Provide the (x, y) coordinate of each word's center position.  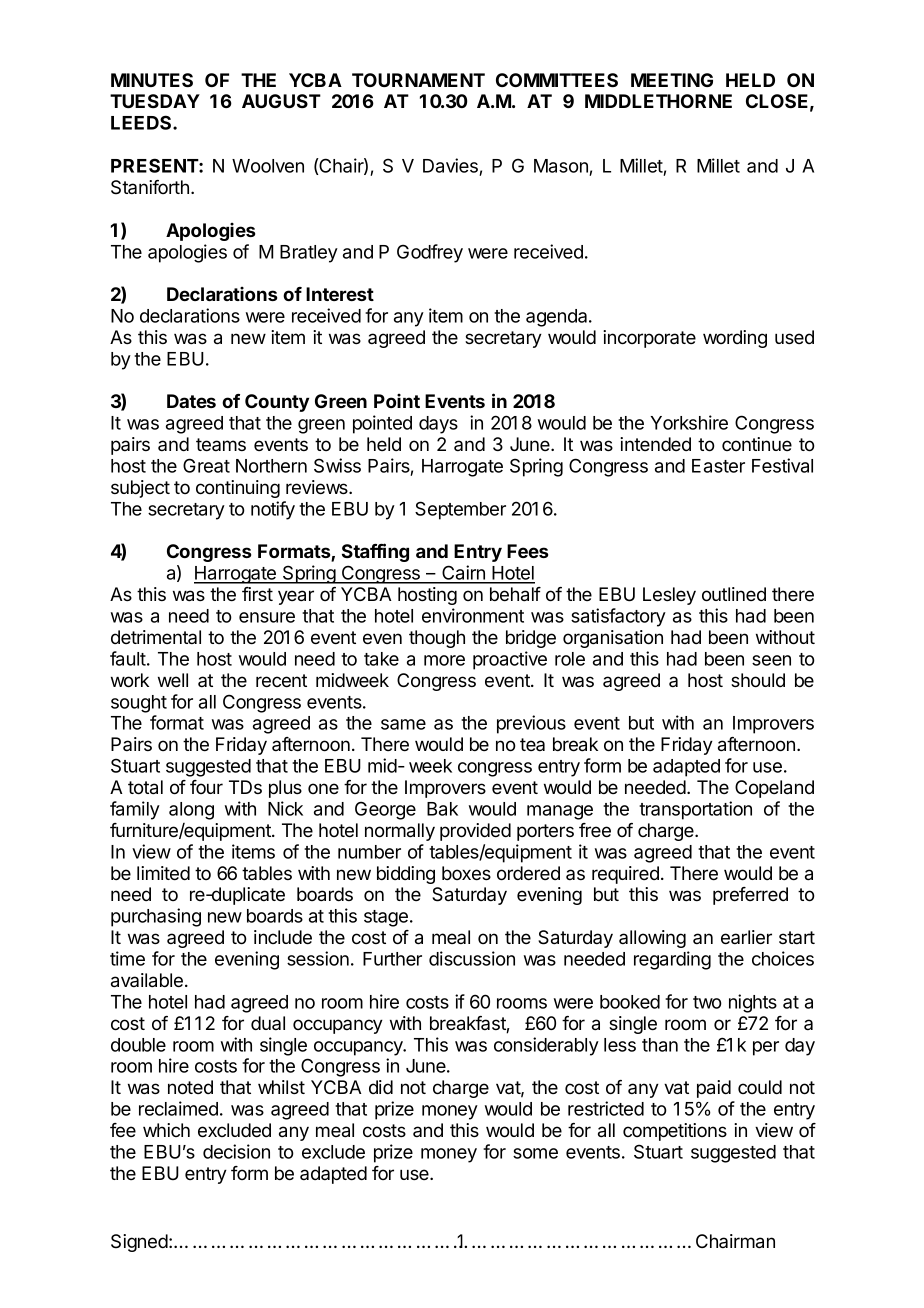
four (206, 787)
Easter (718, 466)
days (438, 425)
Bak (442, 809)
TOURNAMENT (418, 80)
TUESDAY (155, 101)
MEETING (672, 80)
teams (221, 444)
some (535, 1153)
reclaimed (178, 1108)
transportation (695, 810)
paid (714, 1089)
